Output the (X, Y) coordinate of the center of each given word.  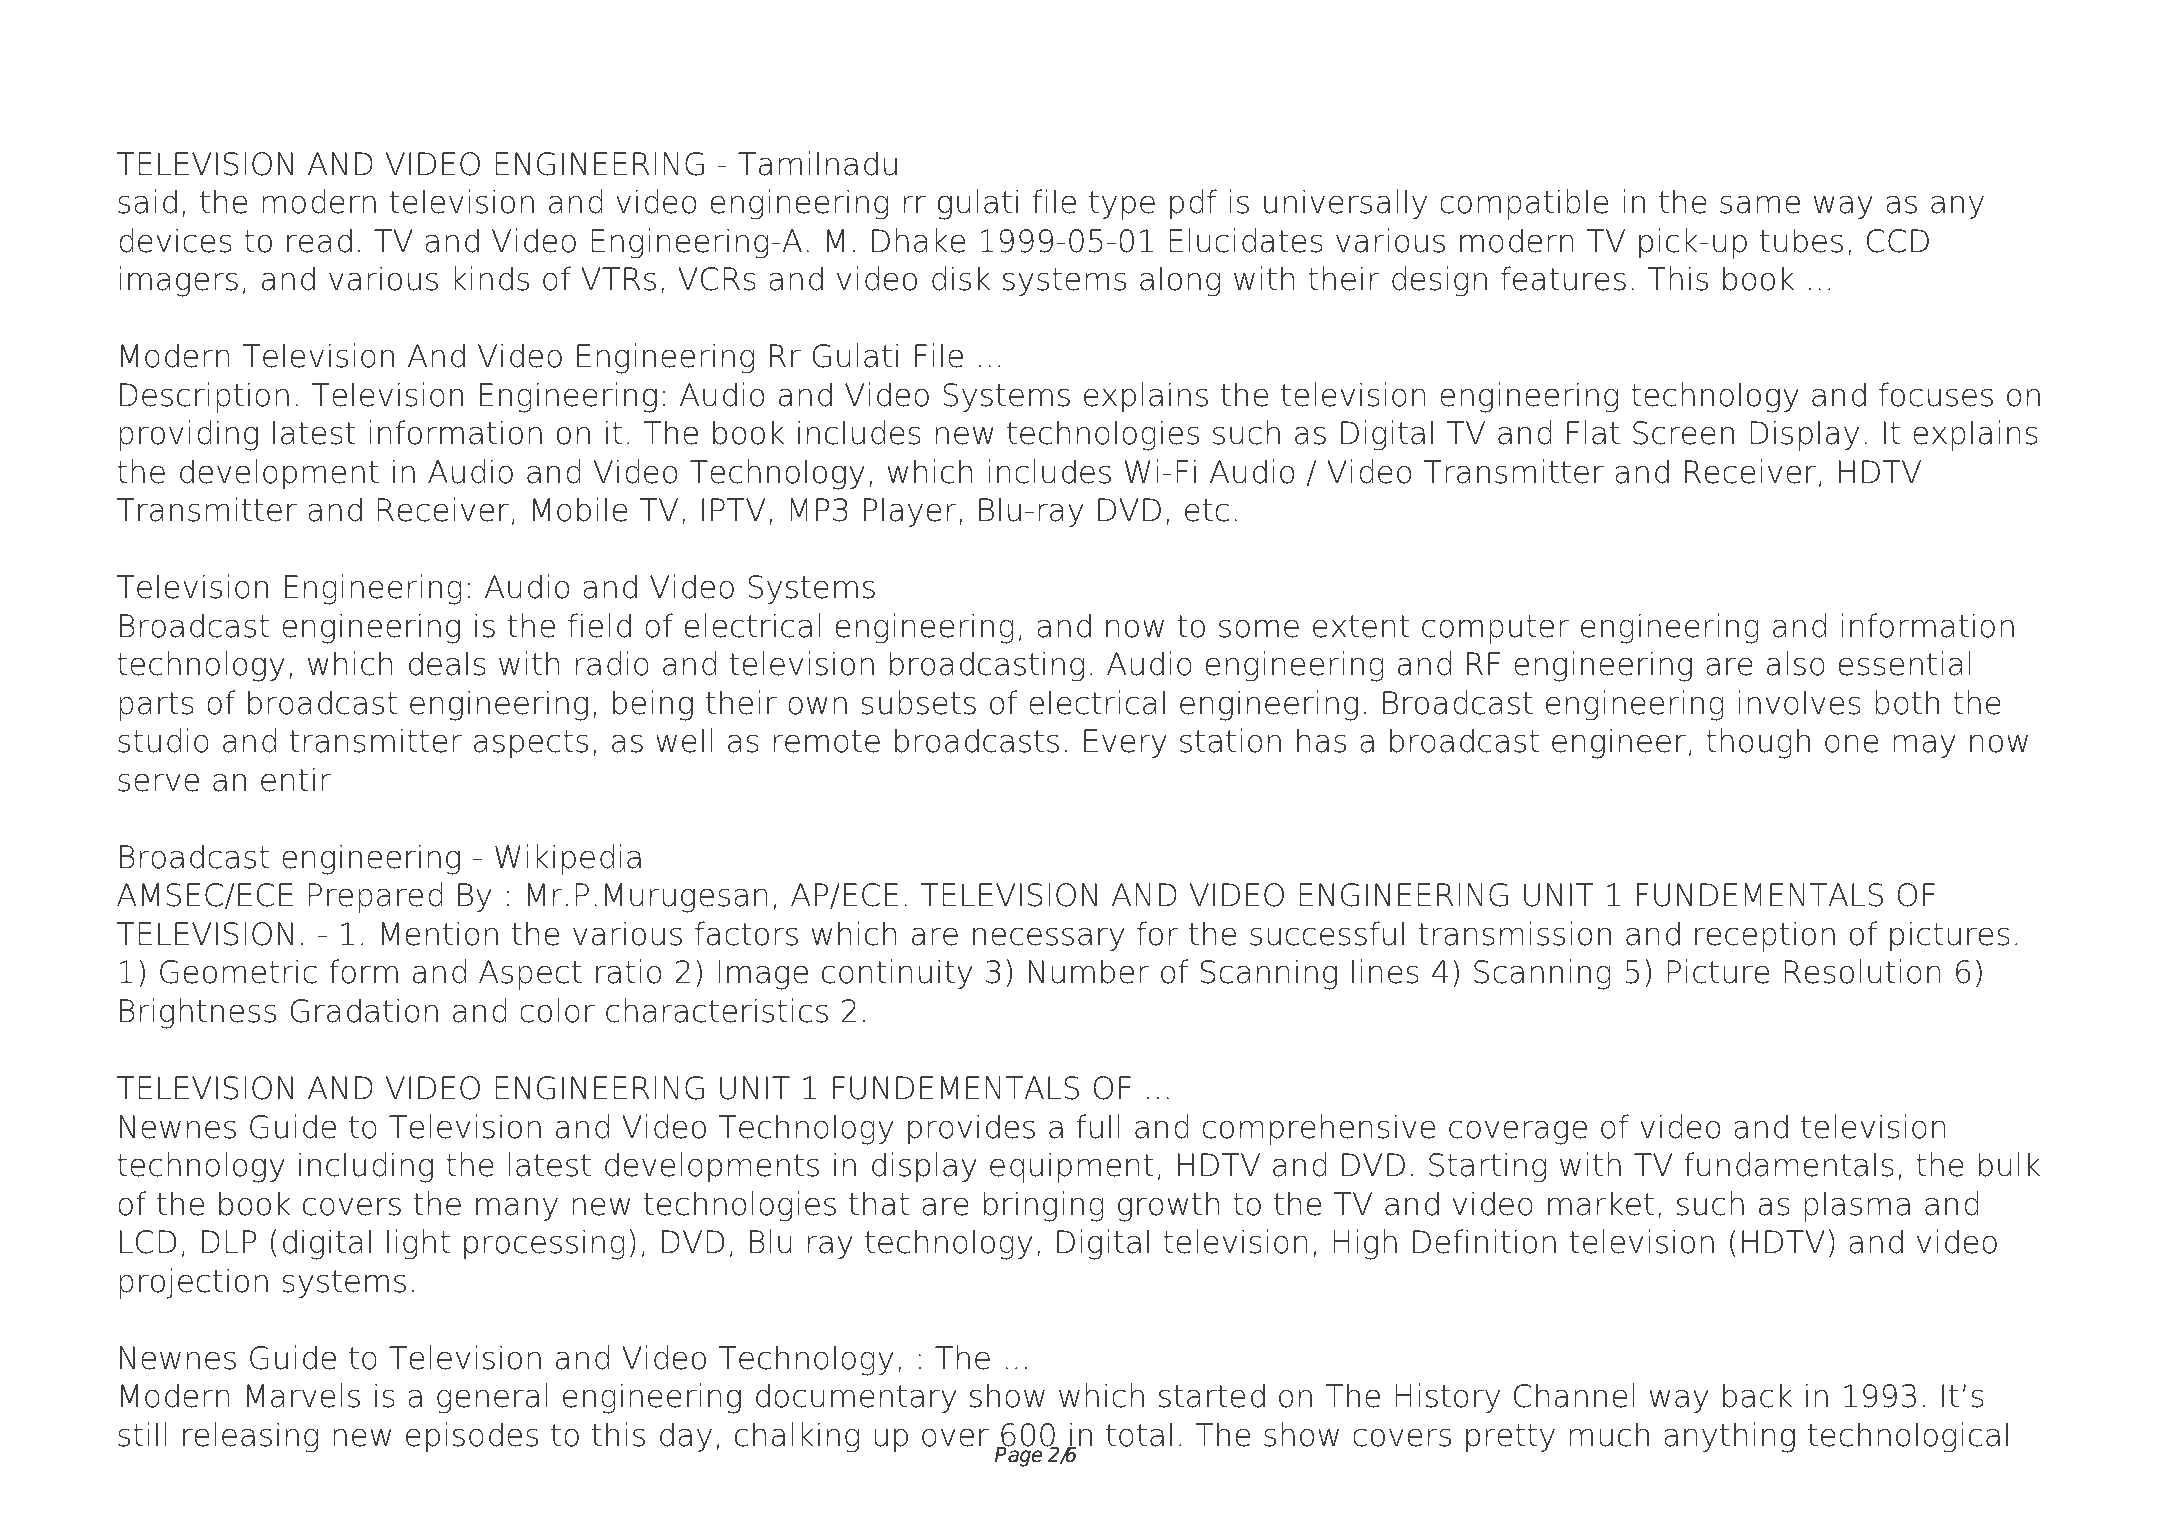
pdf (1193, 204)
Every (1125, 743)
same (1760, 204)
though (1758, 743)
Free (309, 62)
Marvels (303, 1395)
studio (163, 740)
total (1139, 1434)
